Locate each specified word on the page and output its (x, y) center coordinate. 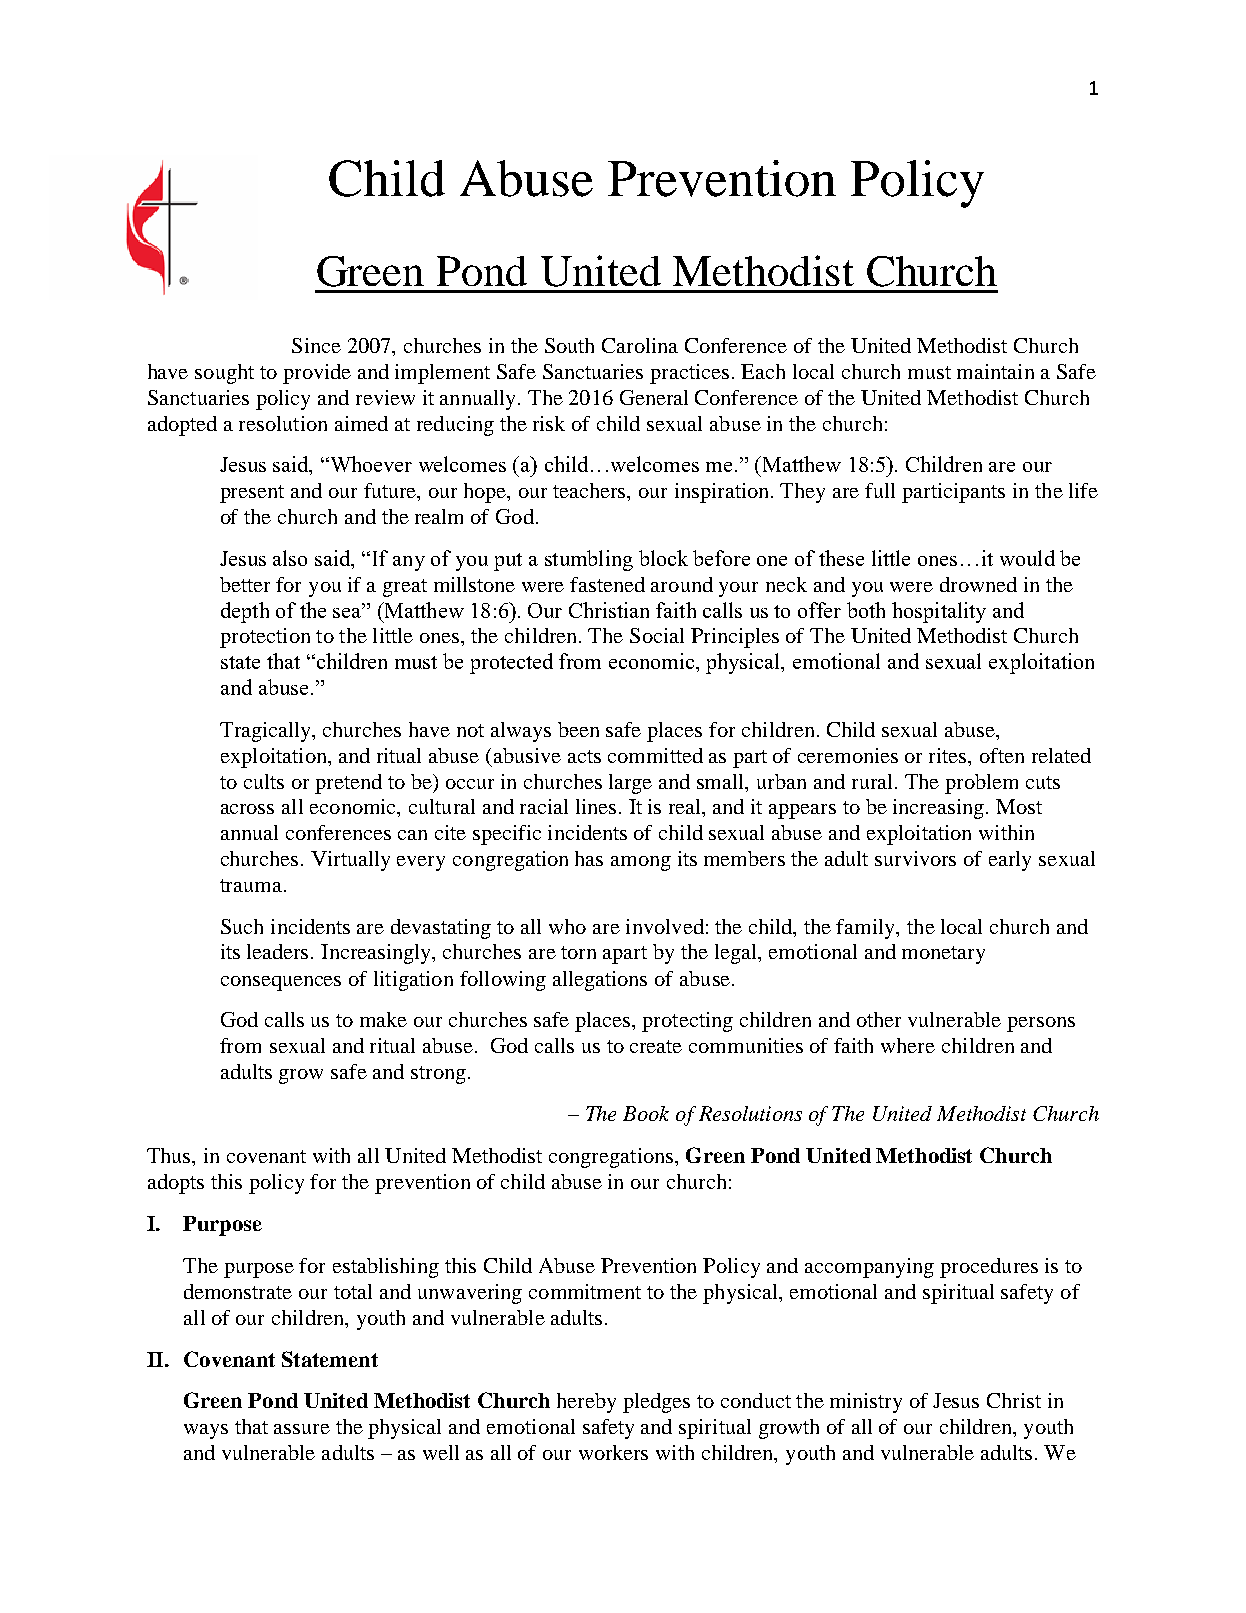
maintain (995, 371)
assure (302, 1429)
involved (665, 926)
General (654, 397)
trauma (252, 885)
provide (317, 374)
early (1010, 861)
